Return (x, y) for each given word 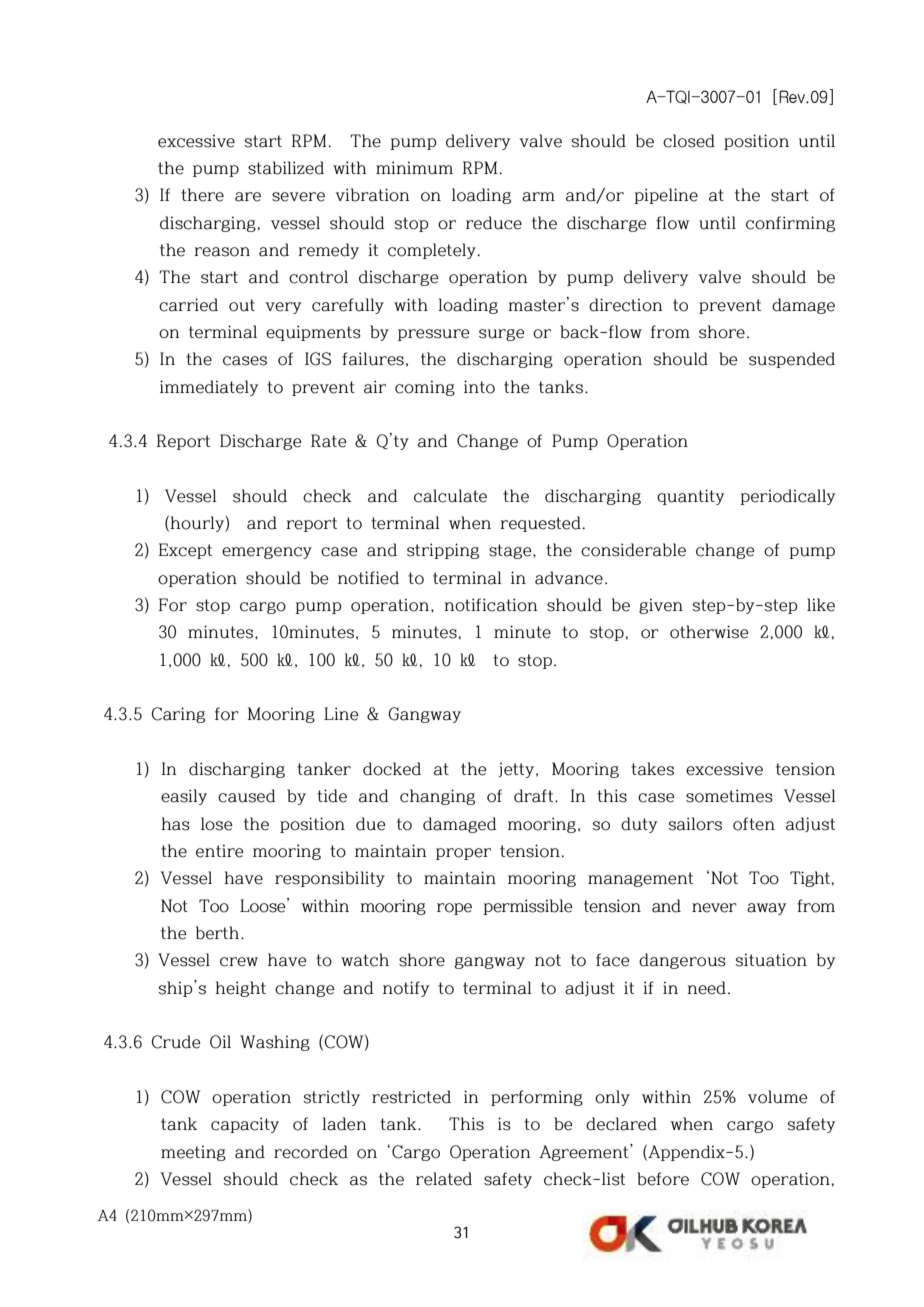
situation (771, 960)
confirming (790, 224)
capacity (245, 1125)
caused (247, 796)
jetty (517, 770)
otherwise (709, 632)
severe (298, 197)
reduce (494, 223)
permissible (527, 907)
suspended (792, 360)
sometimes (729, 796)
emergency (267, 553)
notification (490, 605)
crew (239, 962)
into (479, 387)
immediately (209, 388)
